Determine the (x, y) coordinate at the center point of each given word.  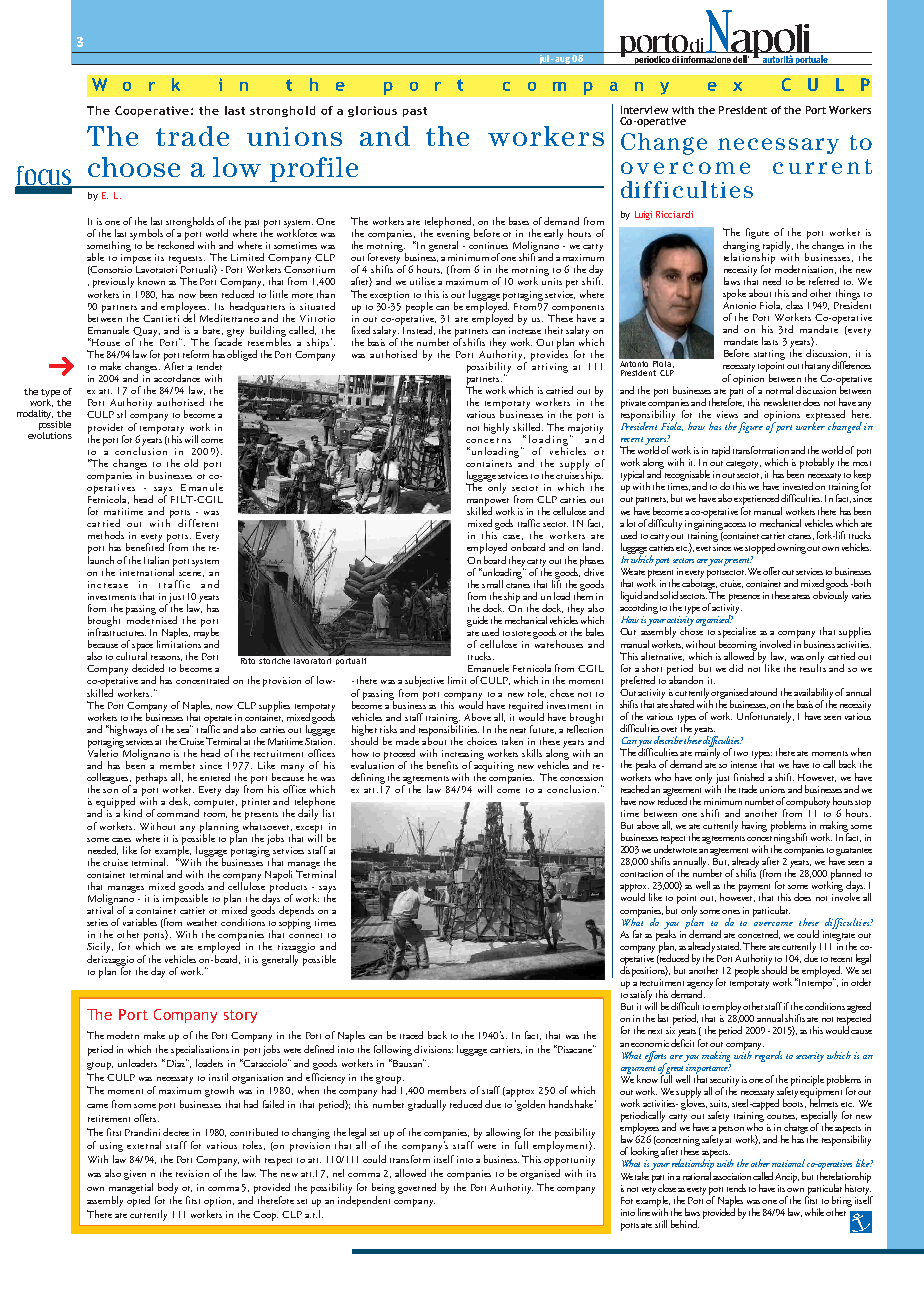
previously (113, 284)
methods (106, 535)
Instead (418, 329)
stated (729, 946)
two (741, 753)
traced (411, 1035)
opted (138, 1201)
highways (127, 730)
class (794, 305)
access (735, 525)
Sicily (100, 949)
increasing (463, 756)
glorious (372, 111)
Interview (644, 110)
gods (504, 524)
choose (134, 167)
